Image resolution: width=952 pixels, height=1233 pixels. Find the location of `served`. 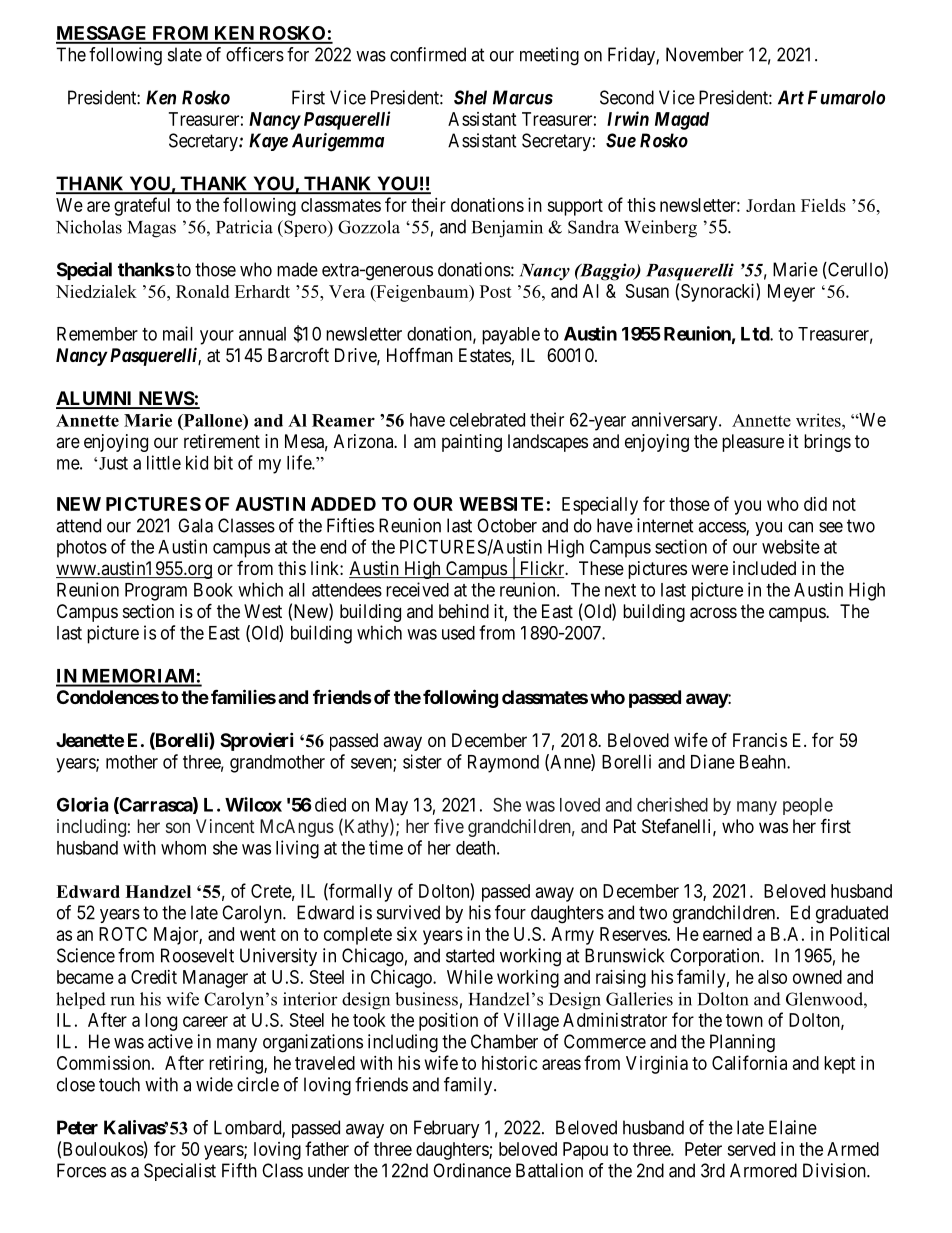

served is located at coordinates (751, 1149).
